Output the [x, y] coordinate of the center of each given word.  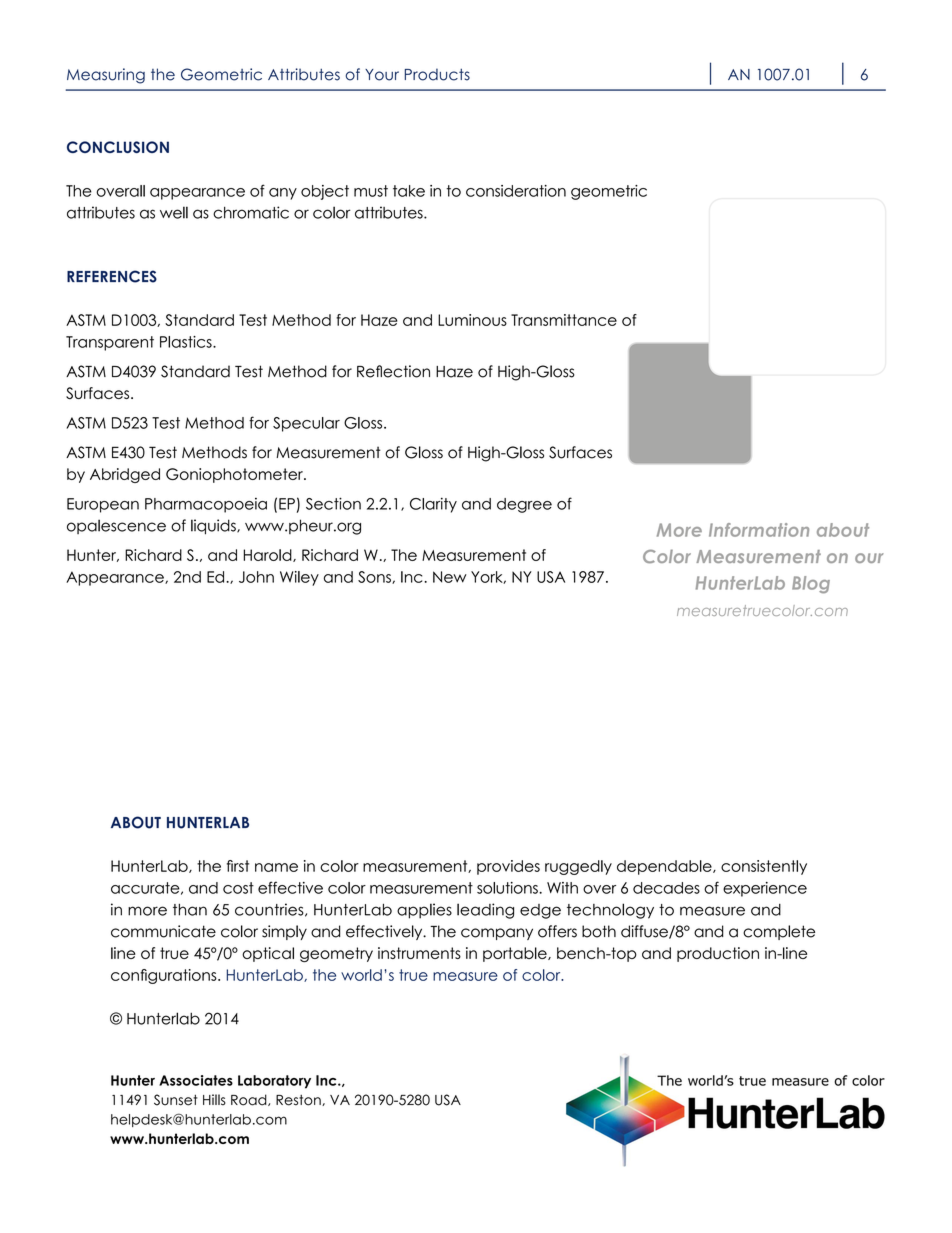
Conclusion [118, 147]
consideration [516, 191]
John [256, 577]
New [450, 577]
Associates [196, 1080]
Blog [811, 585]
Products [437, 74]
